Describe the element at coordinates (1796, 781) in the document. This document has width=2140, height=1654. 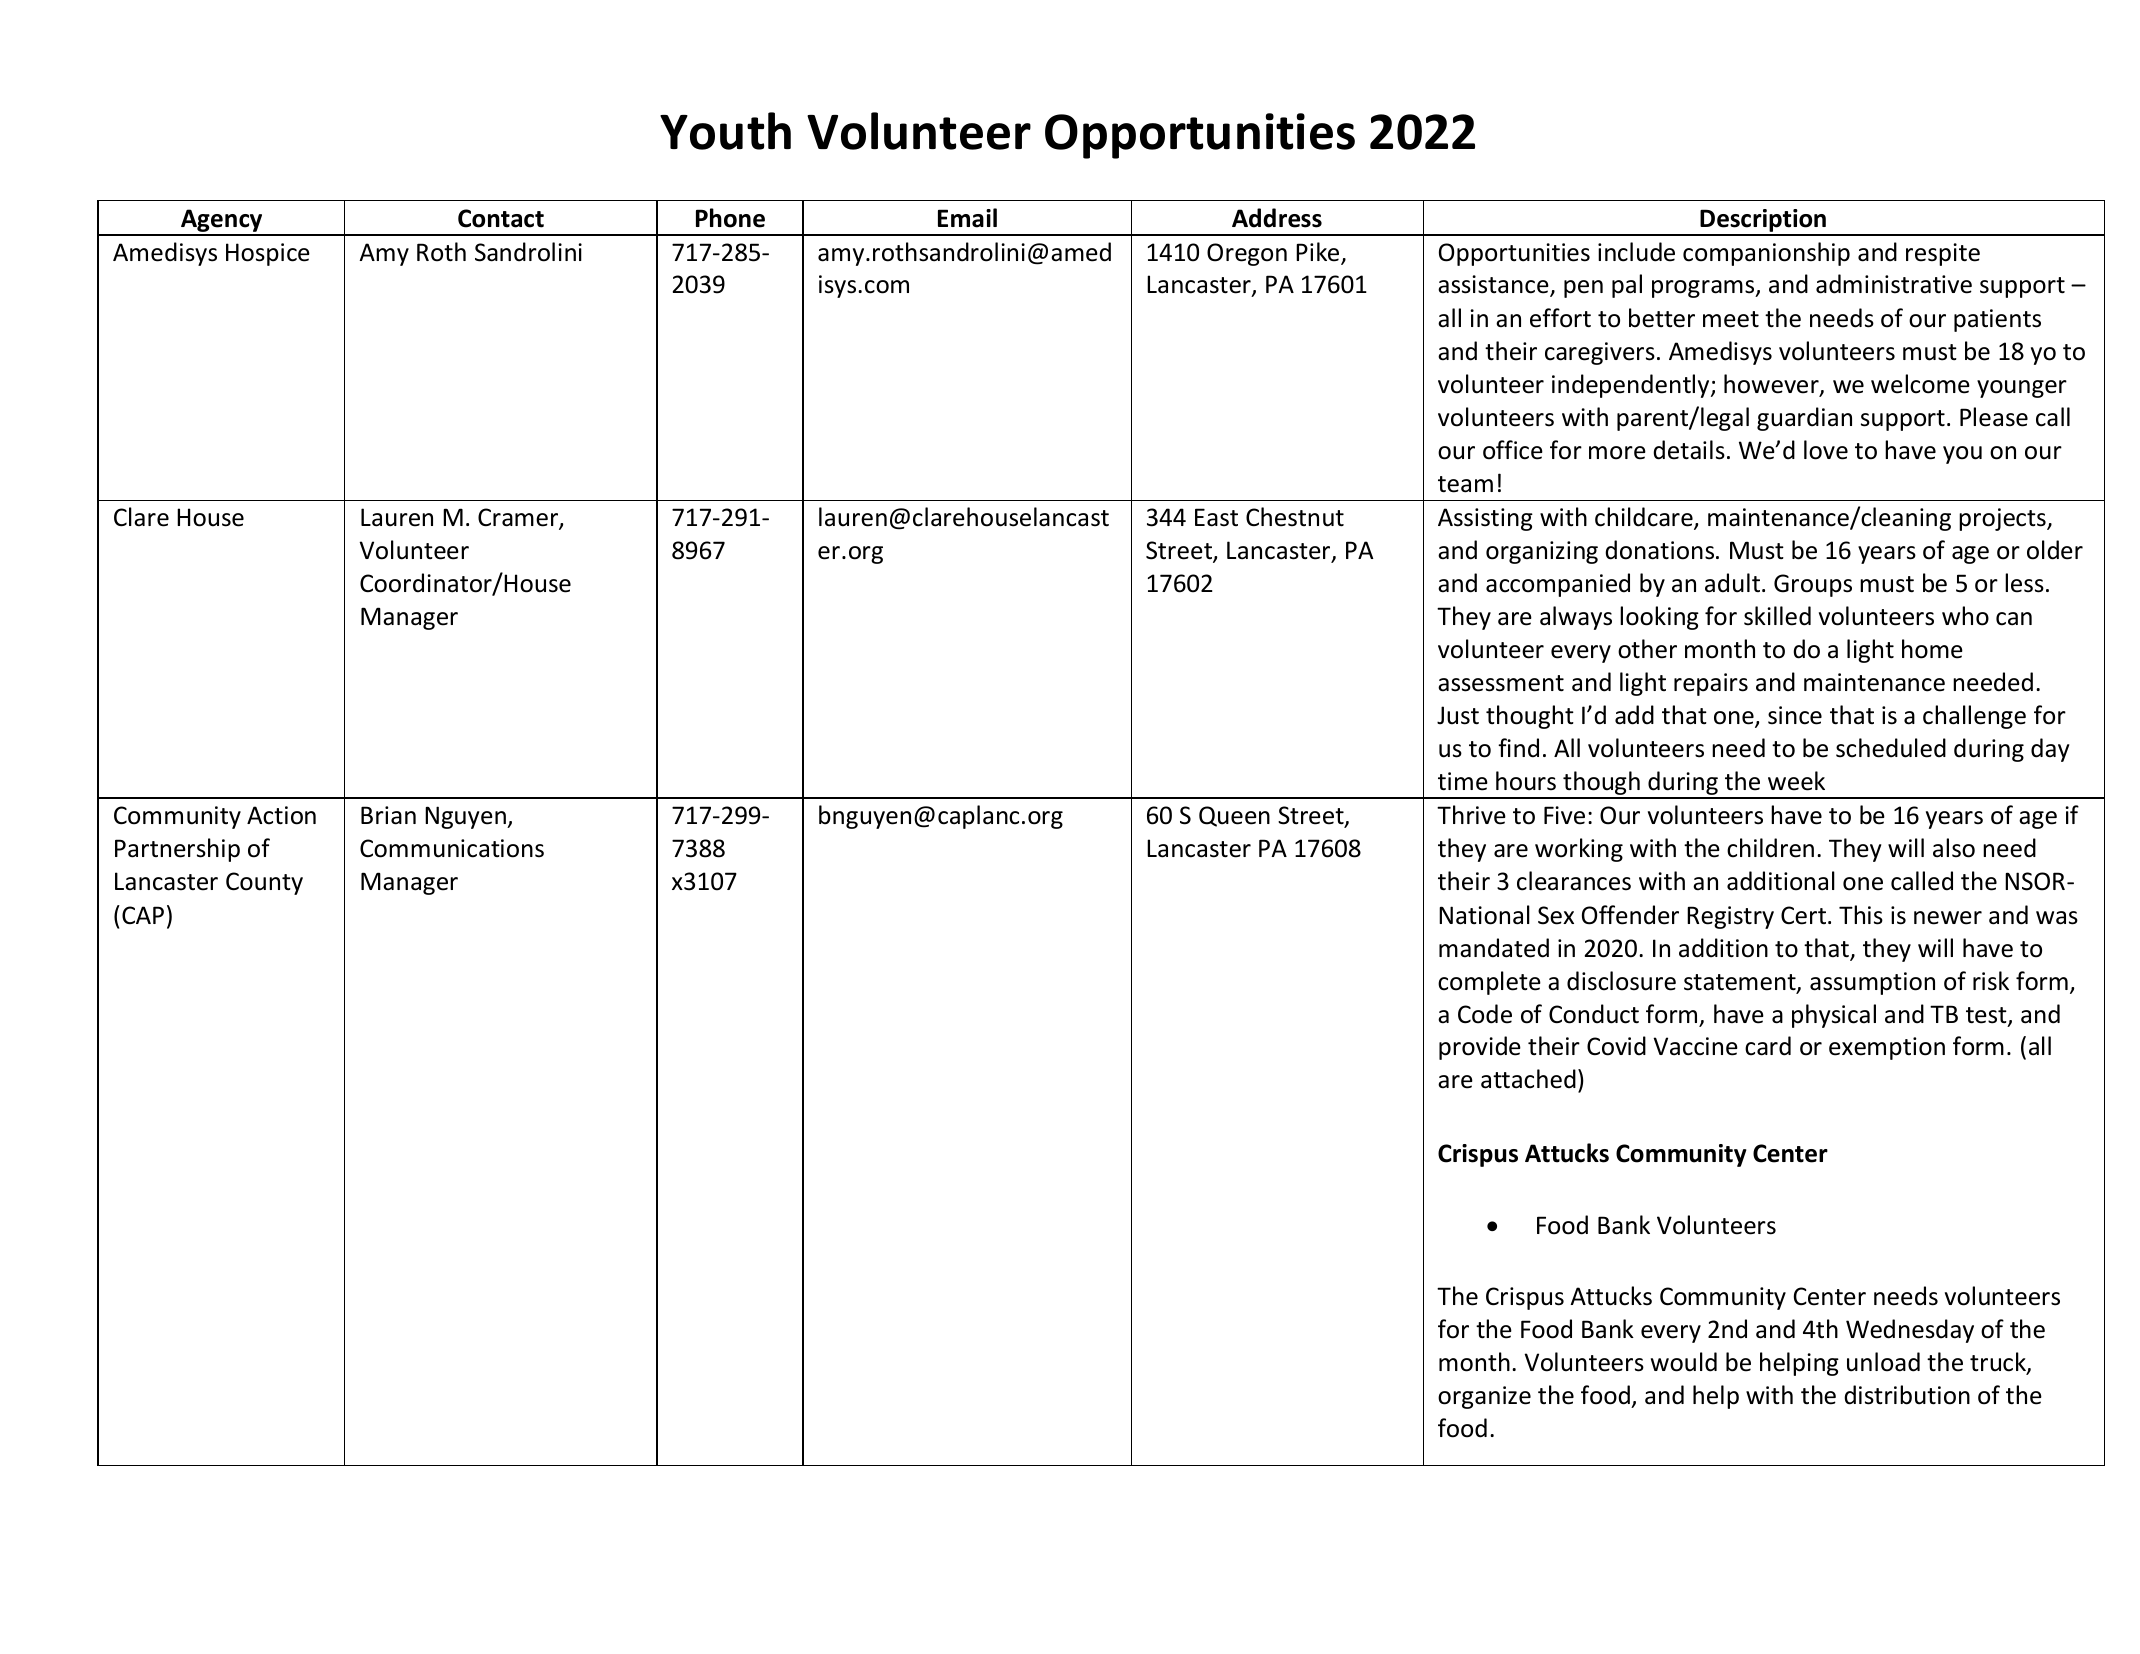
I see `week` at that location.
